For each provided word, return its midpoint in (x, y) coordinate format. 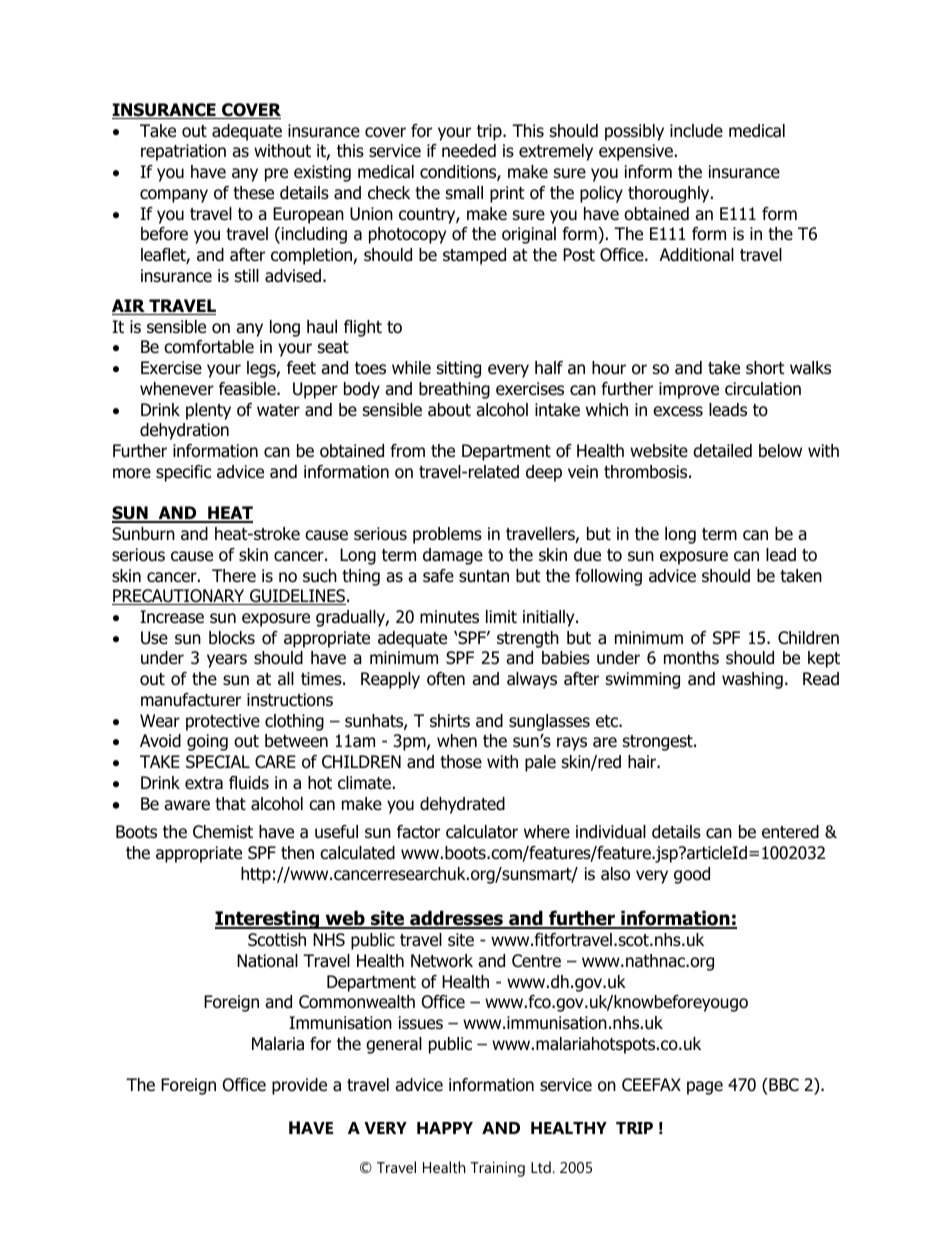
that (230, 804)
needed (469, 151)
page (705, 1088)
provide (299, 1086)
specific (183, 473)
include (696, 131)
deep (544, 473)
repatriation (183, 152)
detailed (722, 451)
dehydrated (462, 805)
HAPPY (445, 1128)
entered (790, 832)
